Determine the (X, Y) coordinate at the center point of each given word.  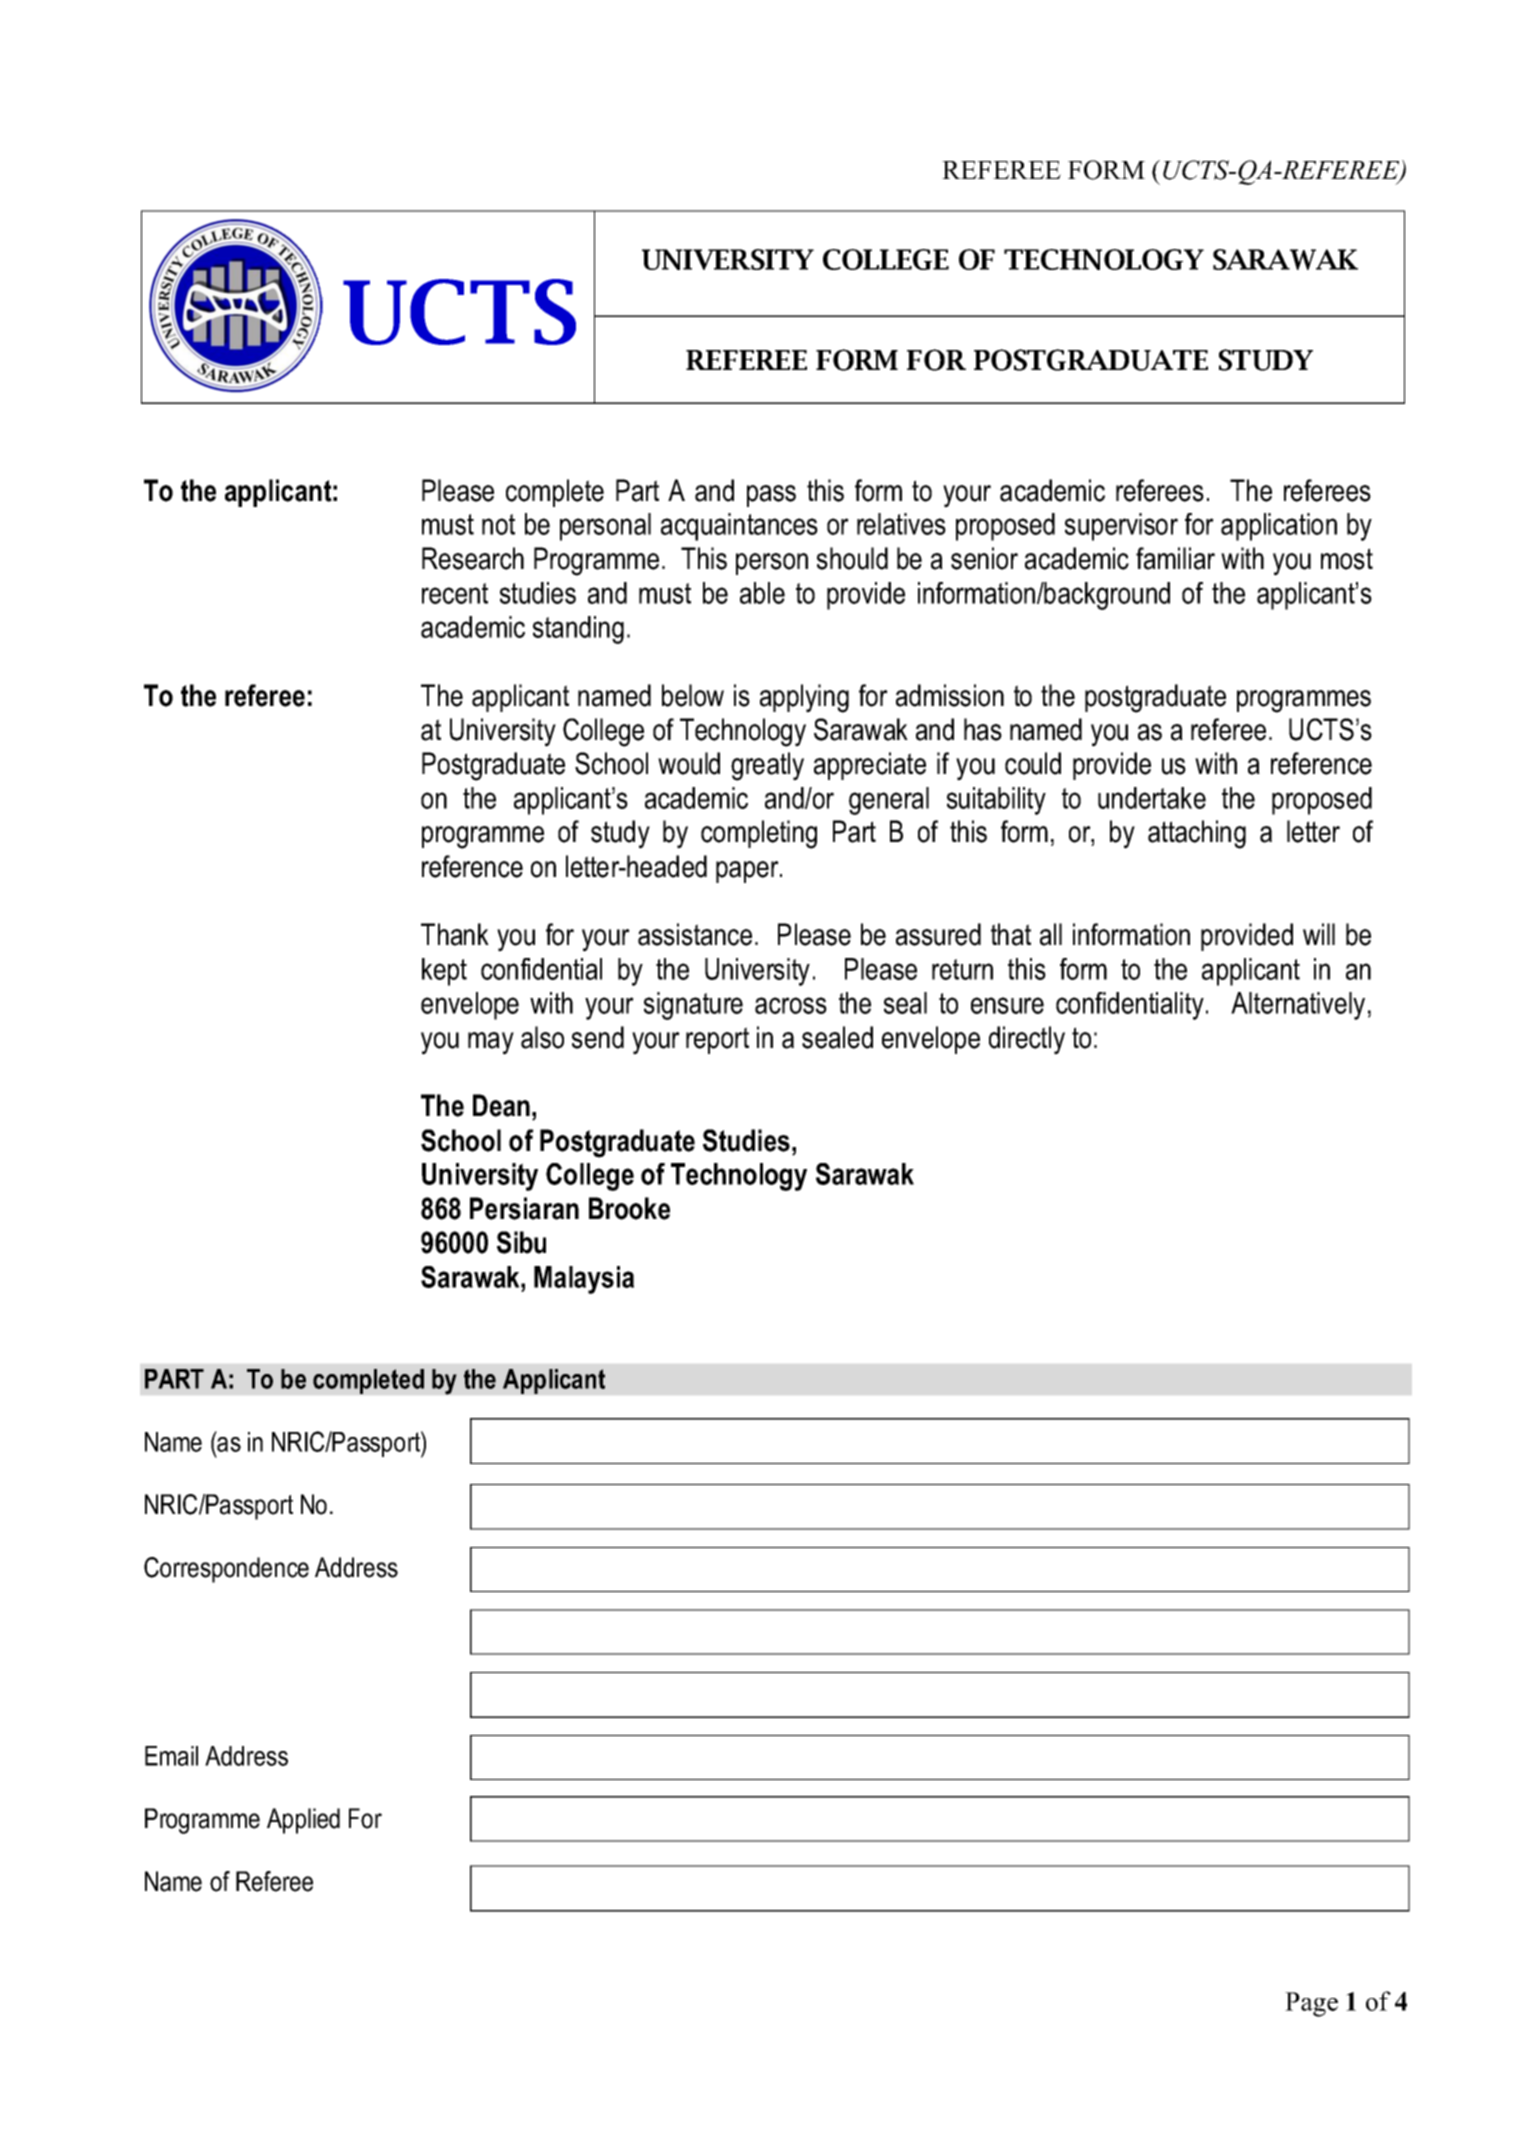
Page (1311, 2004)
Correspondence (226, 1570)
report (717, 1040)
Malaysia (584, 1280)
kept (444, 972)
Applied (303, 1821)
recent (455, 593)
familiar (1175, 558)
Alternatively (1298, 1006)
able (762, 593)
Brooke (629, 1208)
